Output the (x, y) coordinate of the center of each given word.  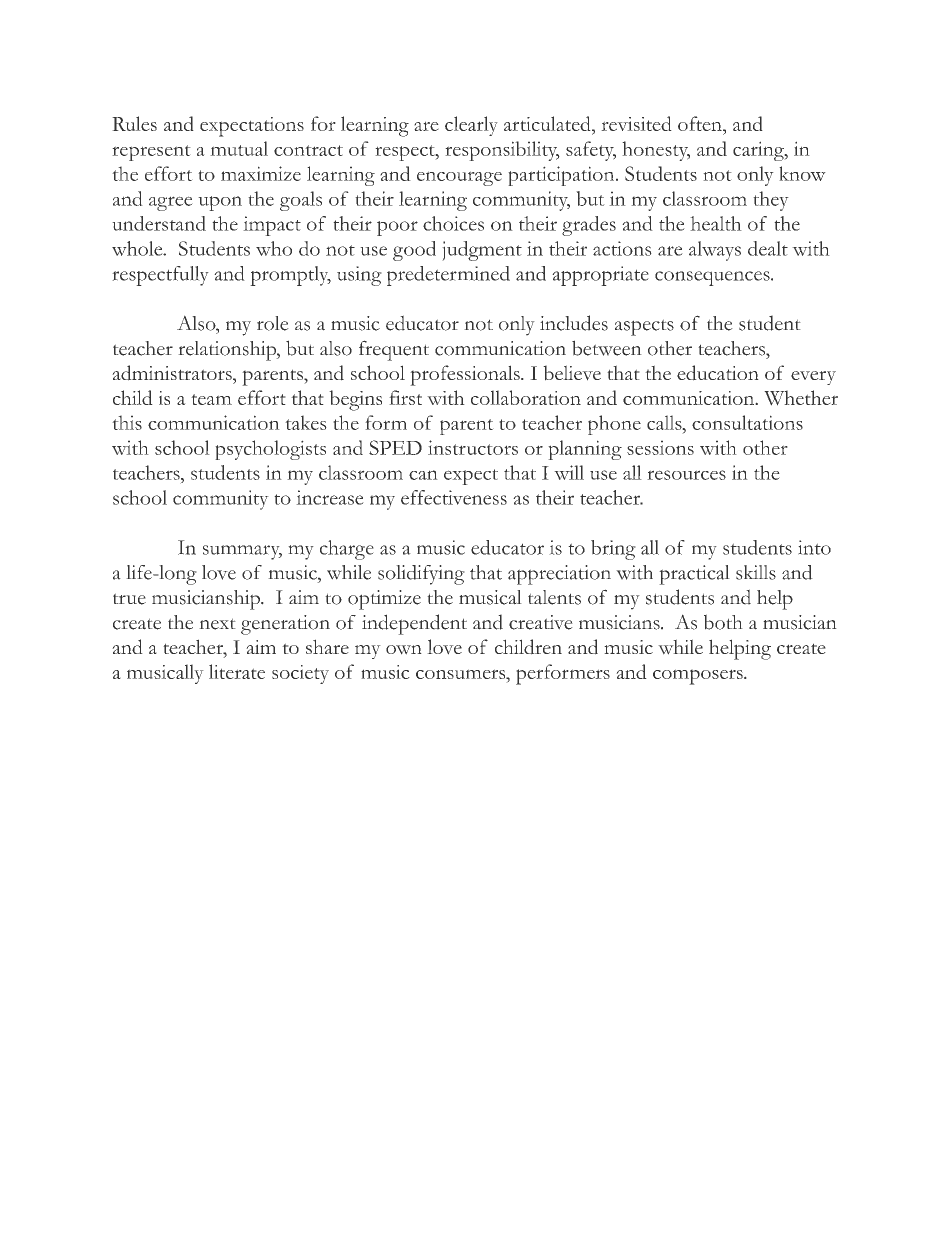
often (701, 123)
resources (686, 475)
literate (237, 671)
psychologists (270, 450)
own (404, 650)
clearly (471, 126)
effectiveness (454, 497)
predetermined (448, 276)
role (273, 323)
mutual (239, 148)
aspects (644, 327)
